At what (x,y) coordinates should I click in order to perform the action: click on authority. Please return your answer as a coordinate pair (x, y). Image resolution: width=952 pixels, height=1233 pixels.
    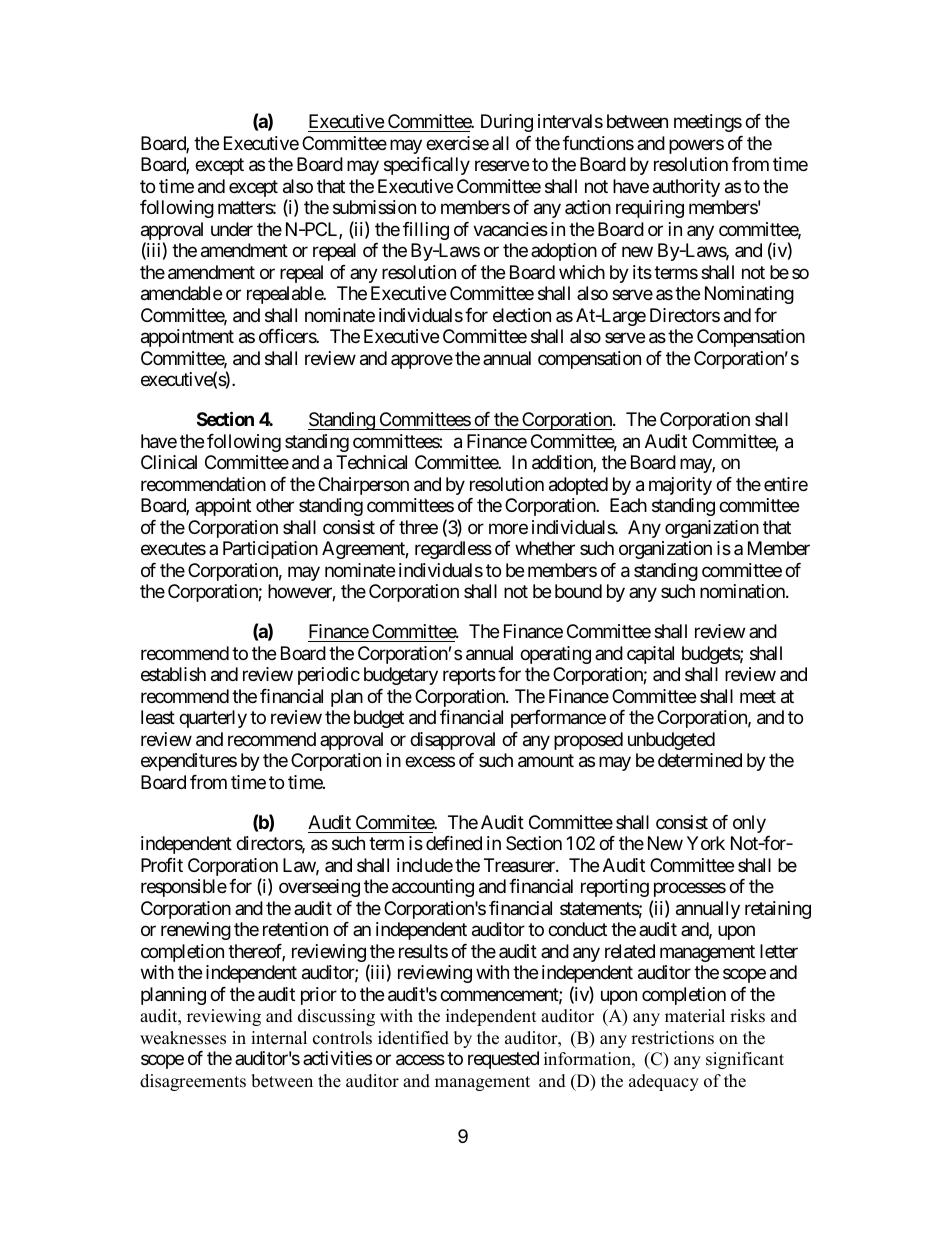
    Looking at the image, I should click on (686, 188).
